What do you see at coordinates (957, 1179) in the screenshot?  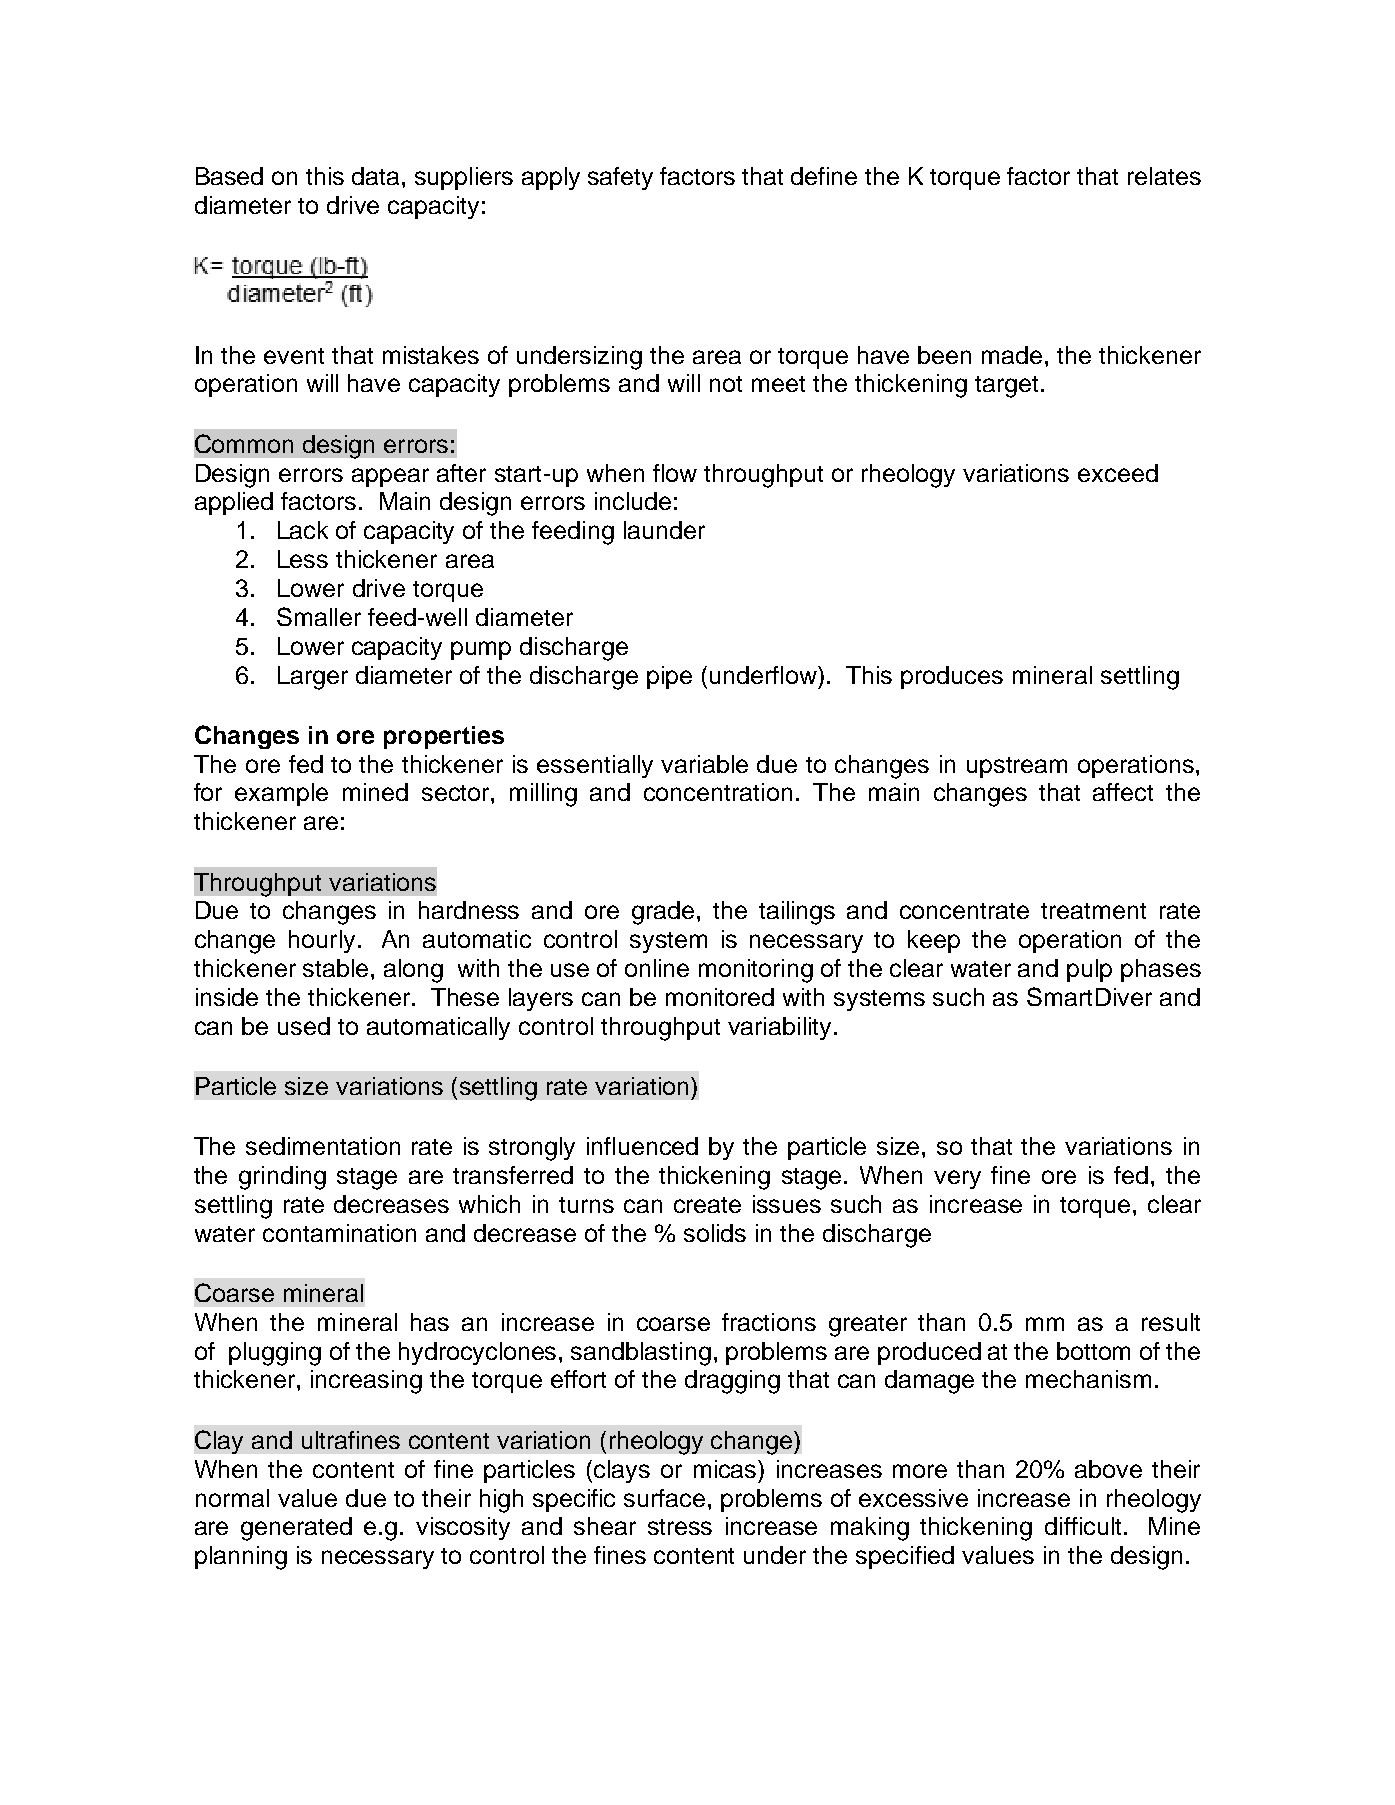 I see `very` at bounding box center [957, 1179].
